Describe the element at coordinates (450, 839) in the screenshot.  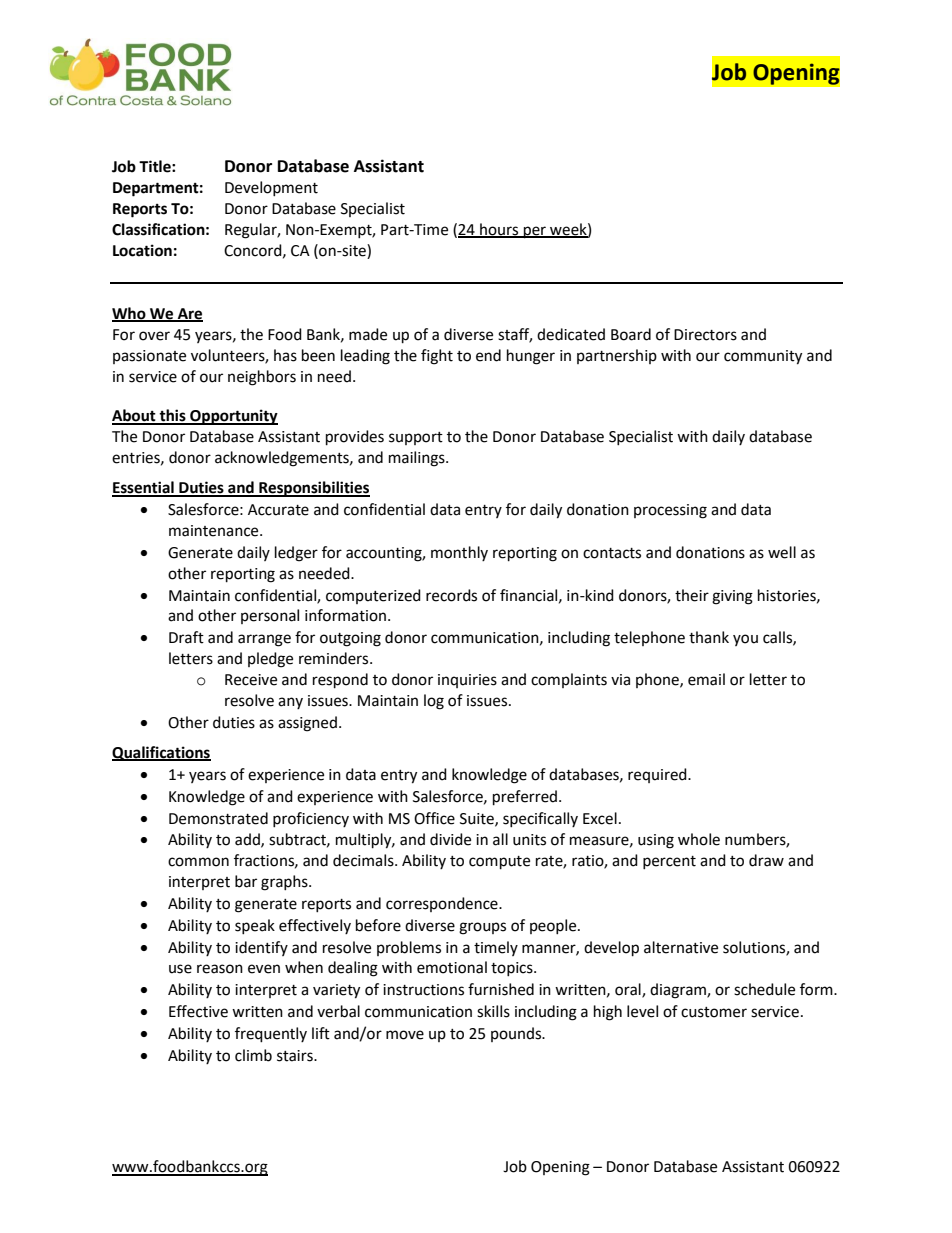
I see `divide` at that location.
